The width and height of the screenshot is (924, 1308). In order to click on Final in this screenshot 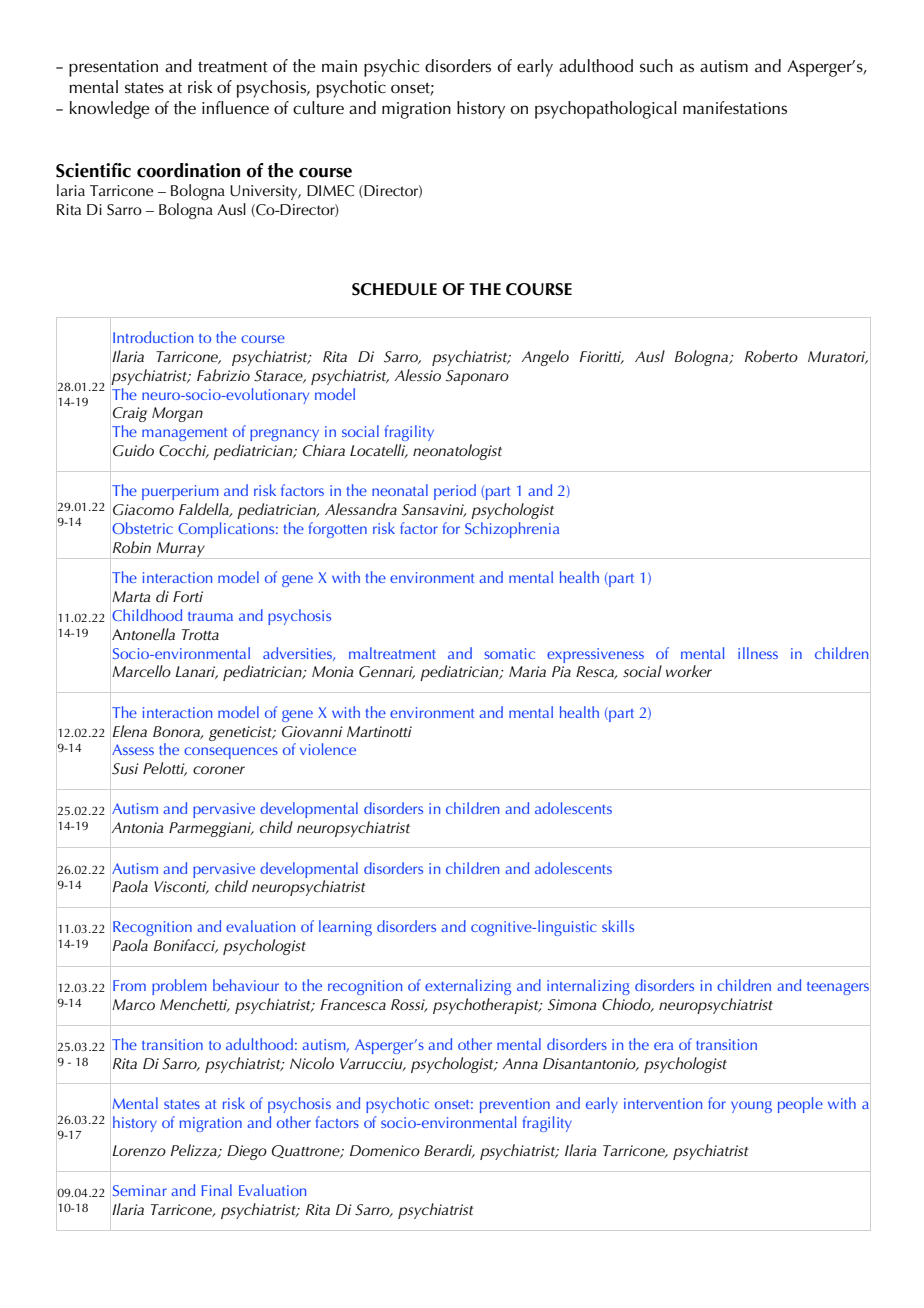, I will do `click(217, 1190)`.
